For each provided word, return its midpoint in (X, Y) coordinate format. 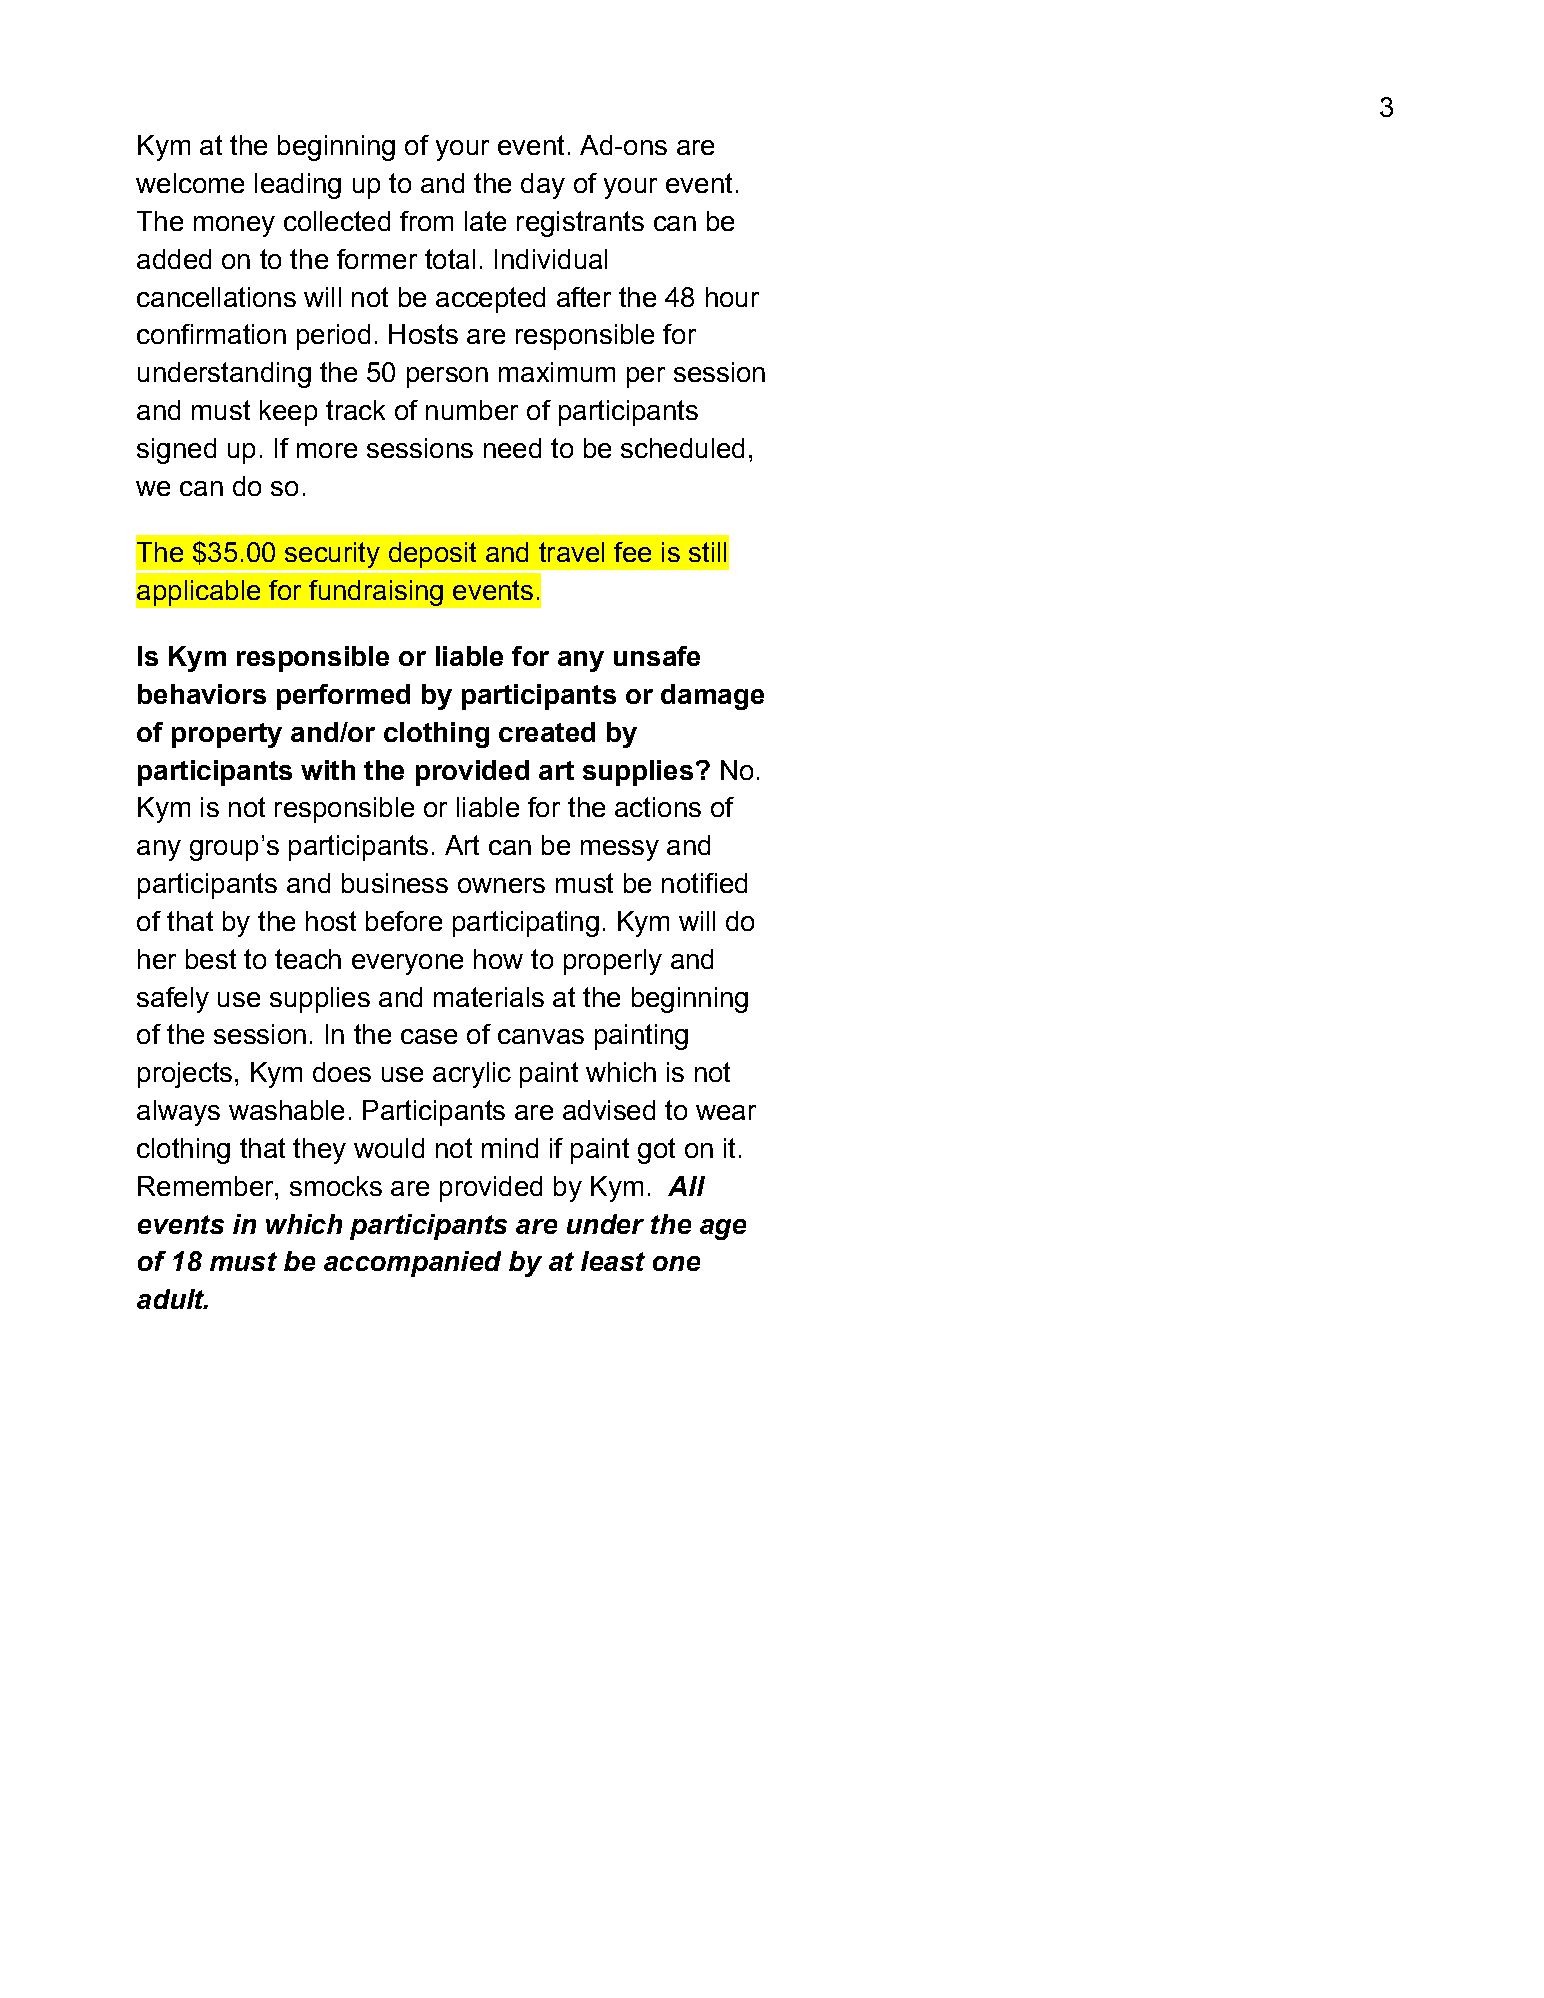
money (234, 226)
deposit (432, 555)
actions (658, 807)
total (450, 259)
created (547, 732)
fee (632, 552)
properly (613, 962)
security (332, 555)
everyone (407, 964)
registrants (580, 224)
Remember (207, 1186)
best (211, 959)
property (227, 735)
